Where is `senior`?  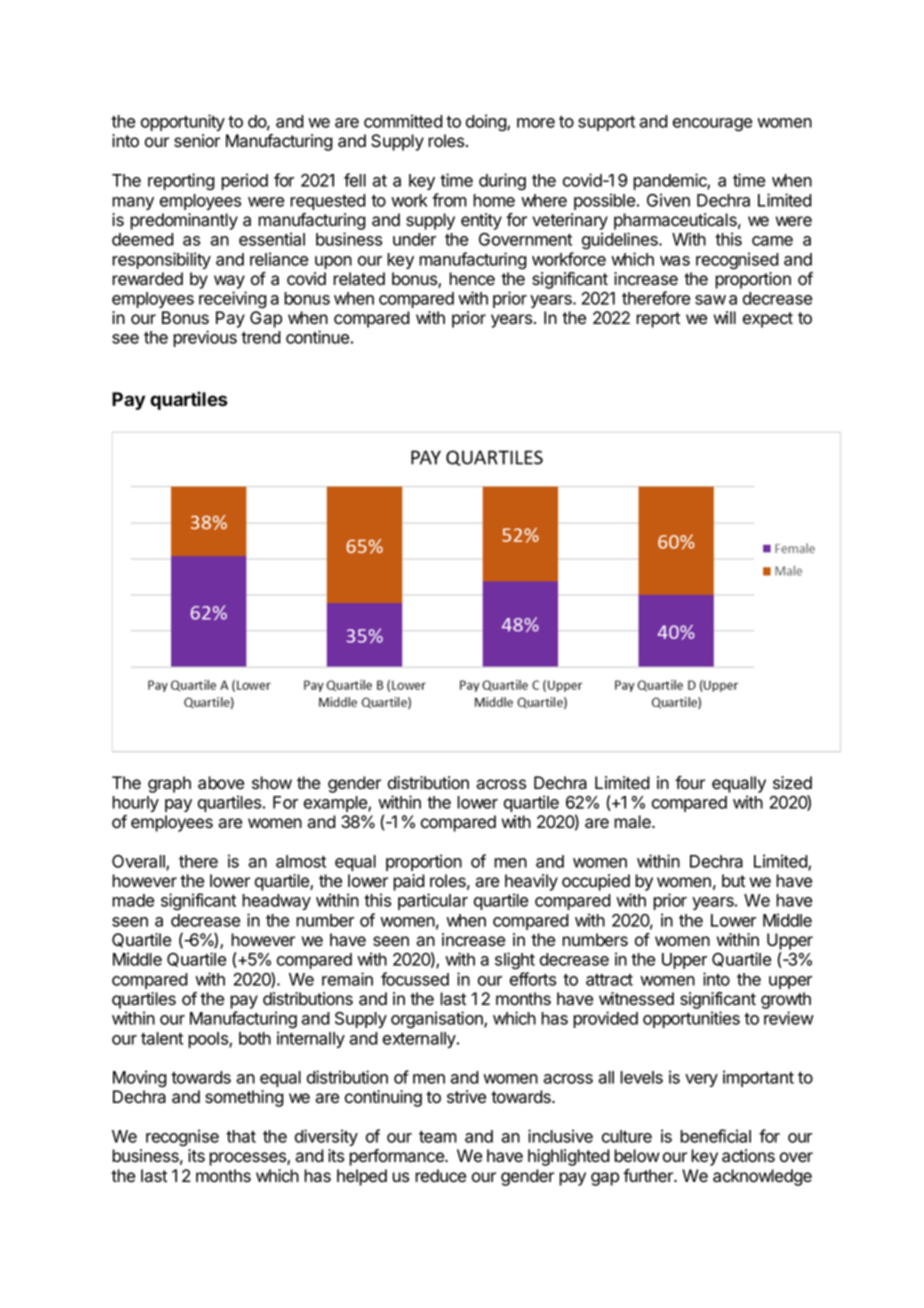 senior is located at coordinates (197, 141).
